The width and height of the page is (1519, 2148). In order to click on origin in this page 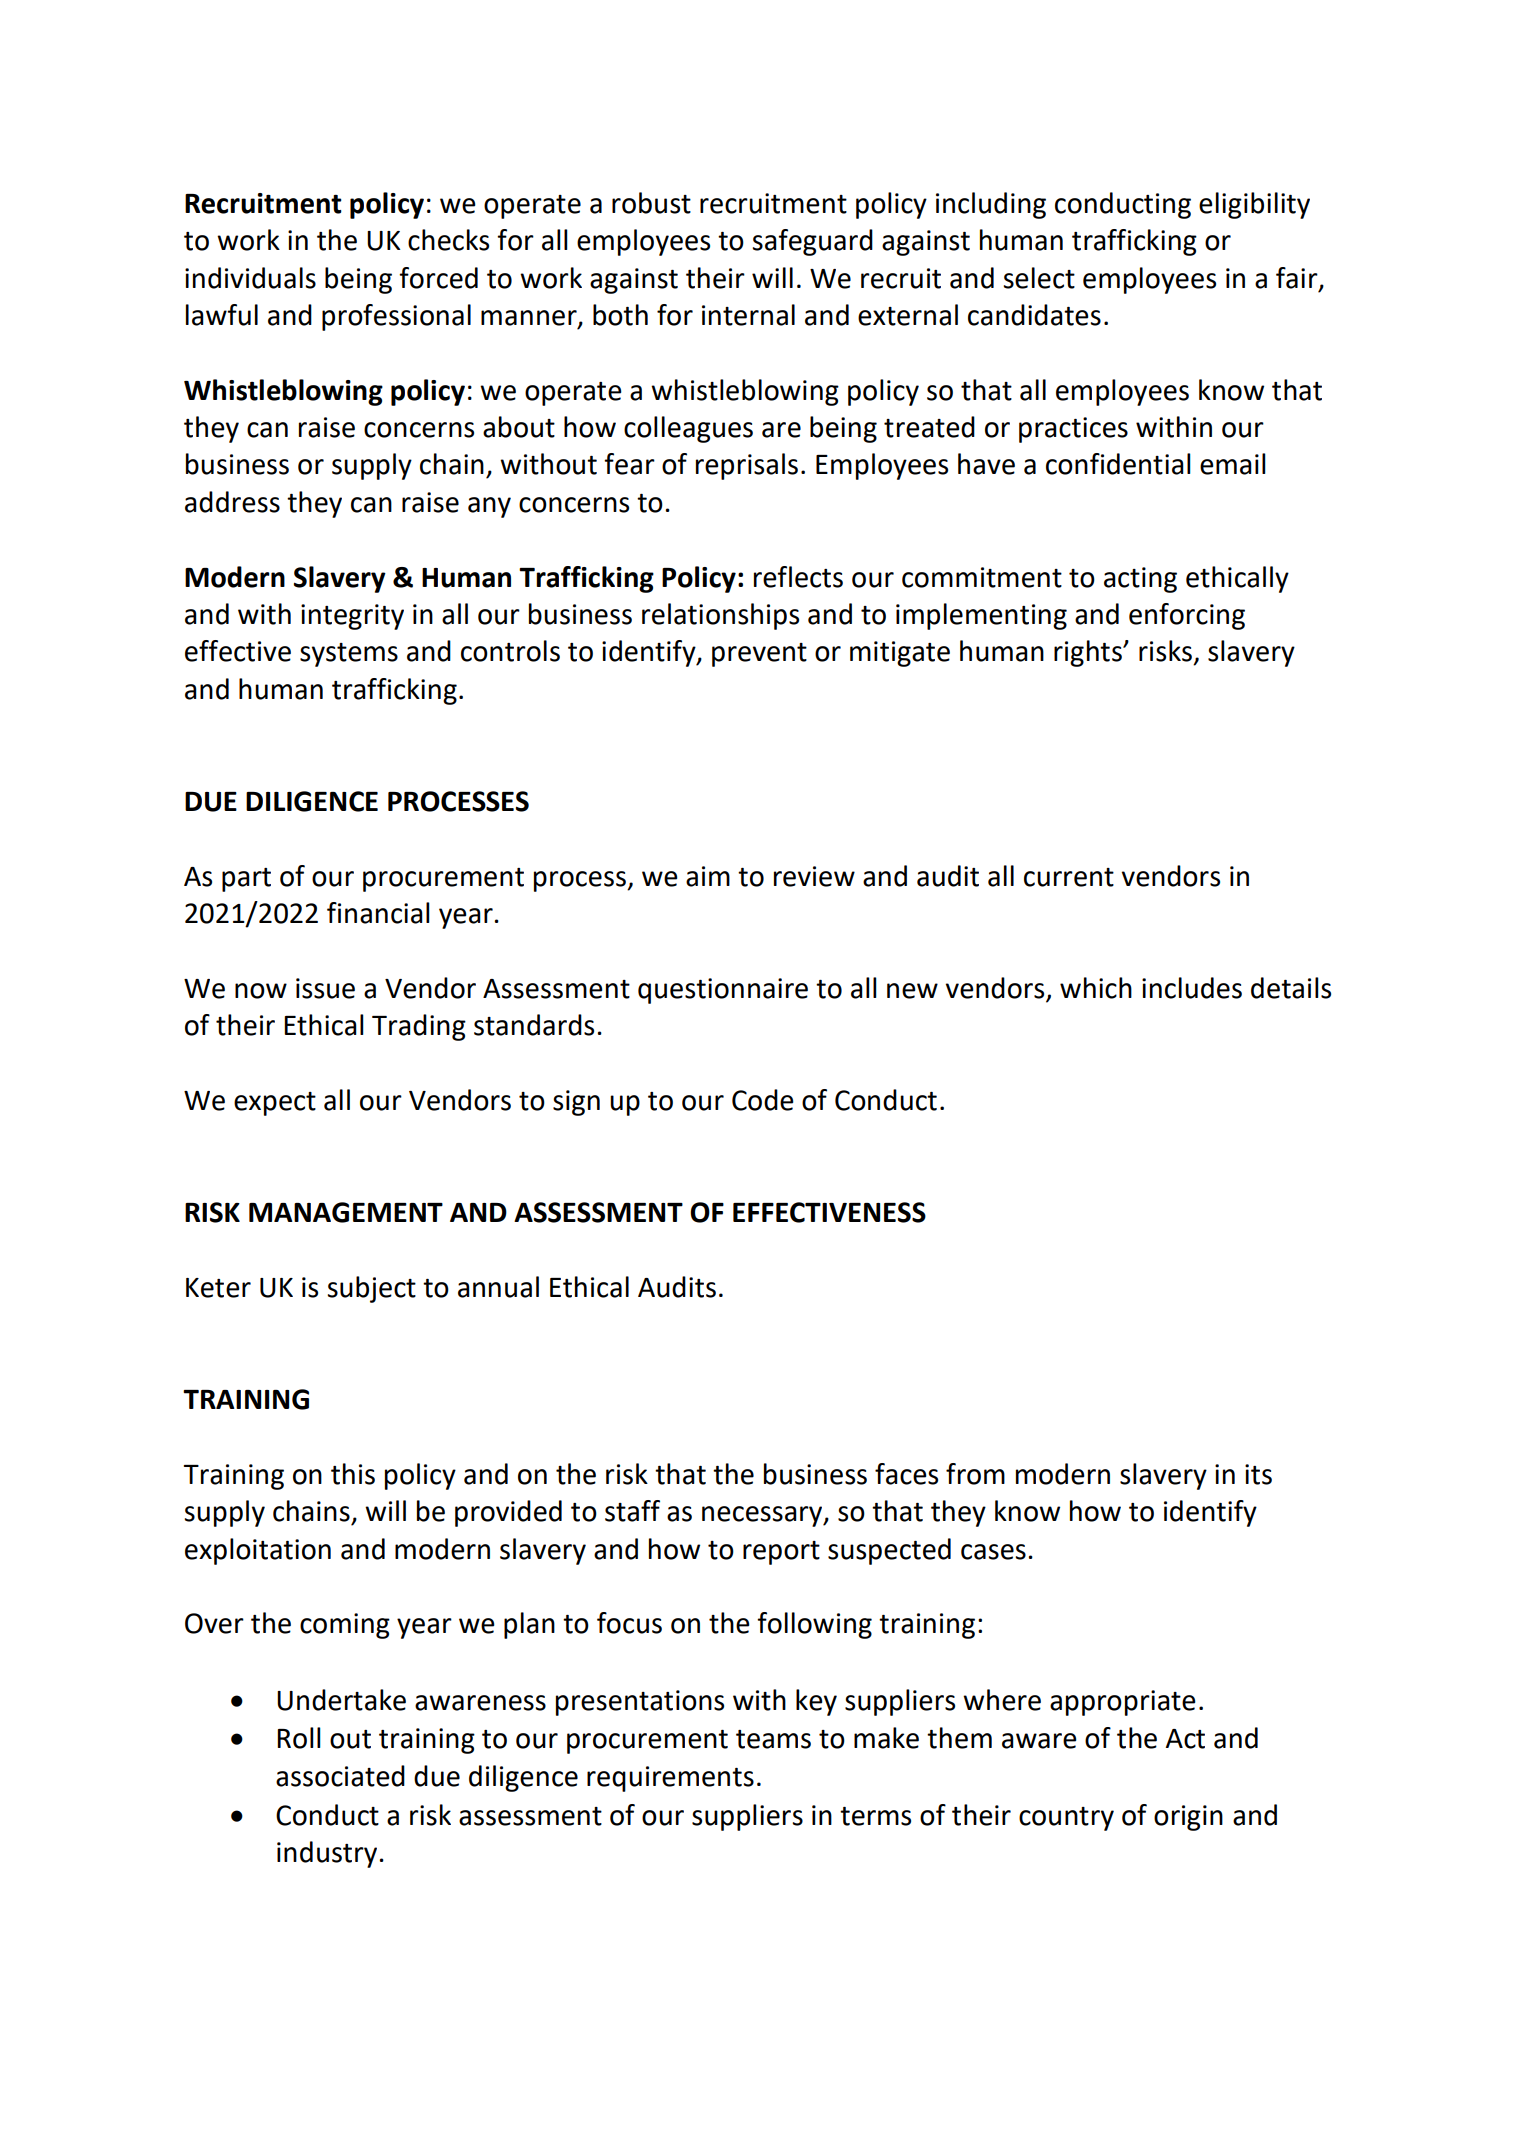, I will do `click(1188, 1818)`.
